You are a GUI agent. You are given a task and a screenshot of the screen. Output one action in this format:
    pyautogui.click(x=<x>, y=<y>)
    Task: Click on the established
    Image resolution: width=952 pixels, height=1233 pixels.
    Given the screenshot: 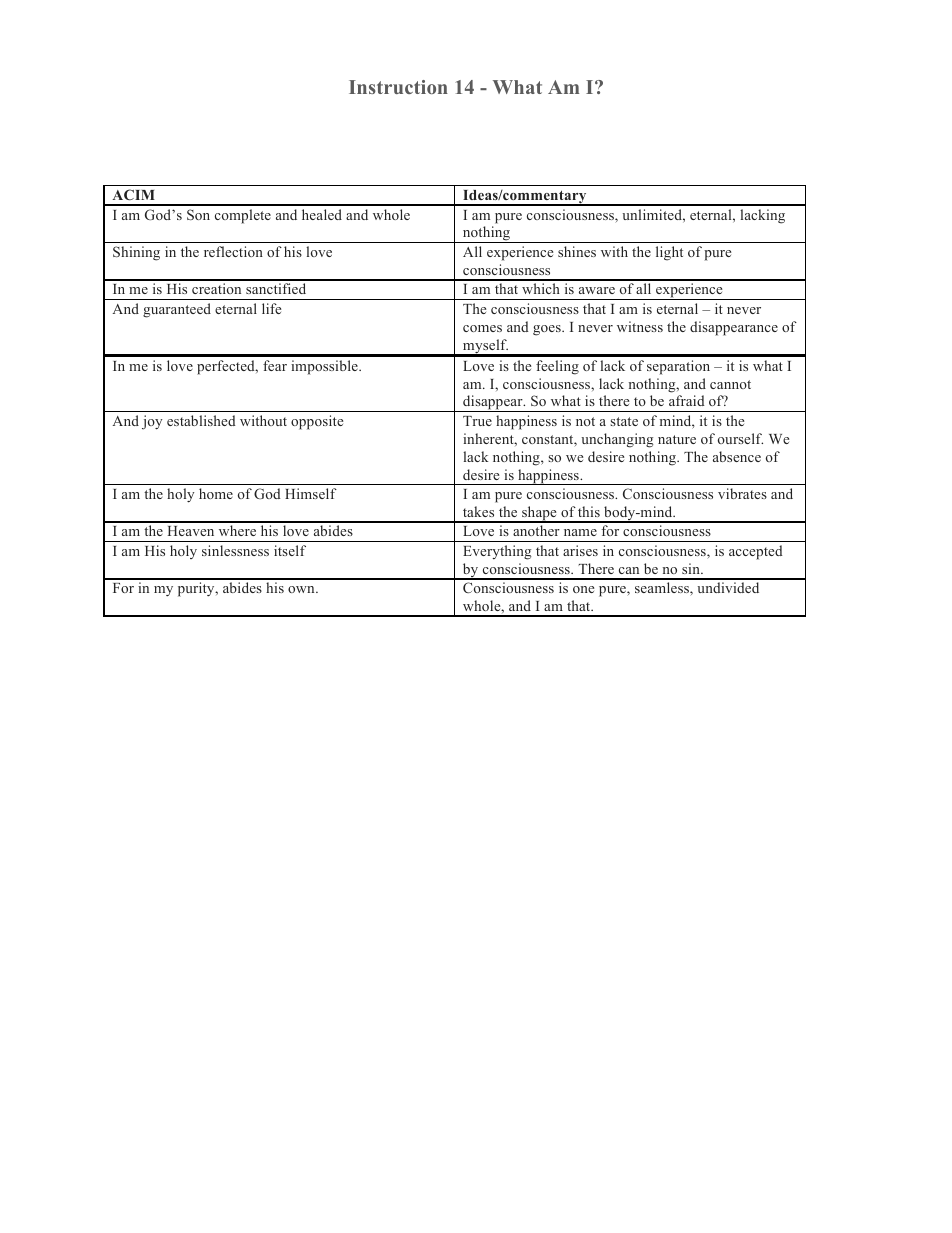 What is the action you would take?
    pyautogui.click(x=201, y=420)
